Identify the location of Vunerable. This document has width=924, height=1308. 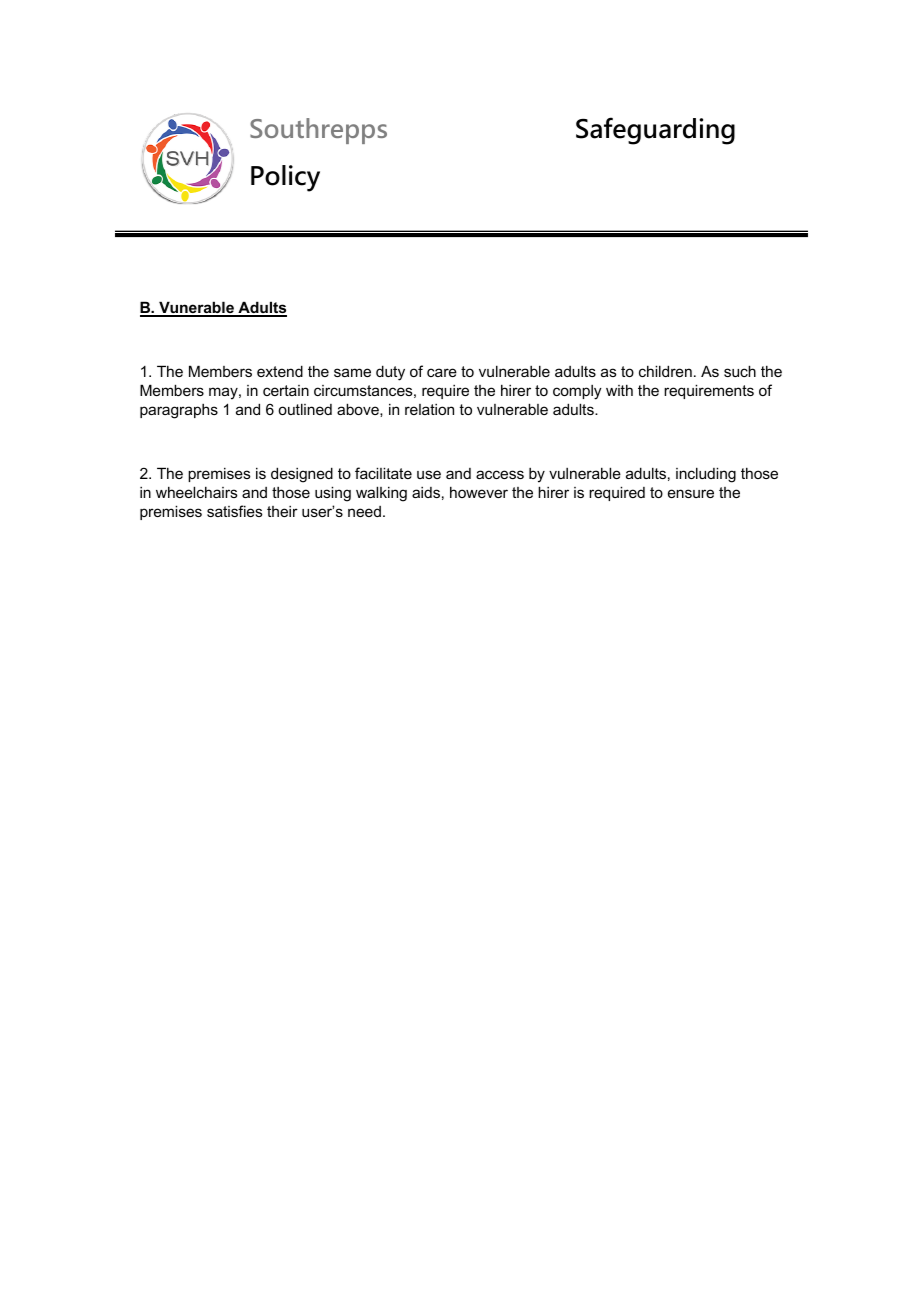
(196, 309).
